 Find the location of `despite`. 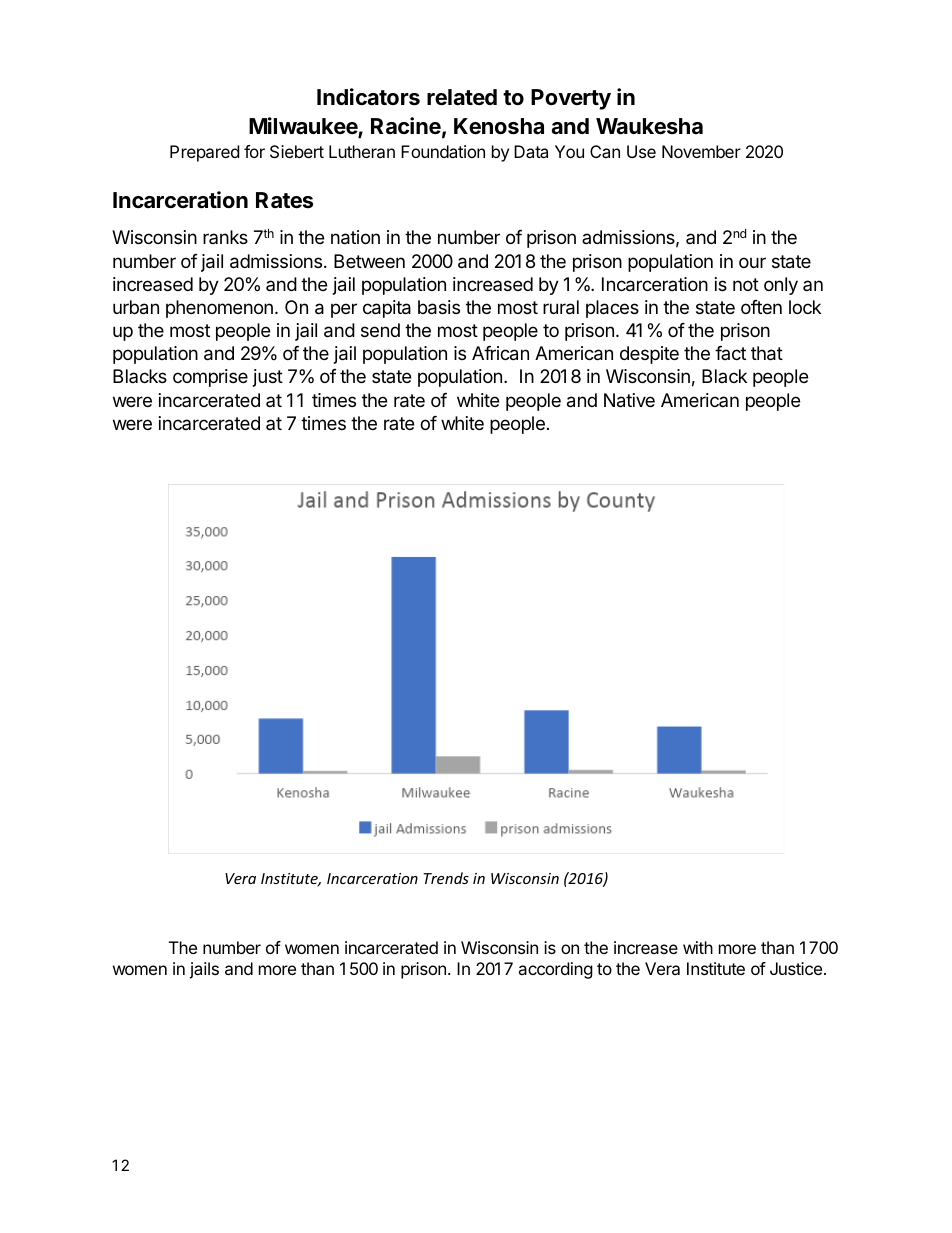

despite is located at coordinates (649, 355).
